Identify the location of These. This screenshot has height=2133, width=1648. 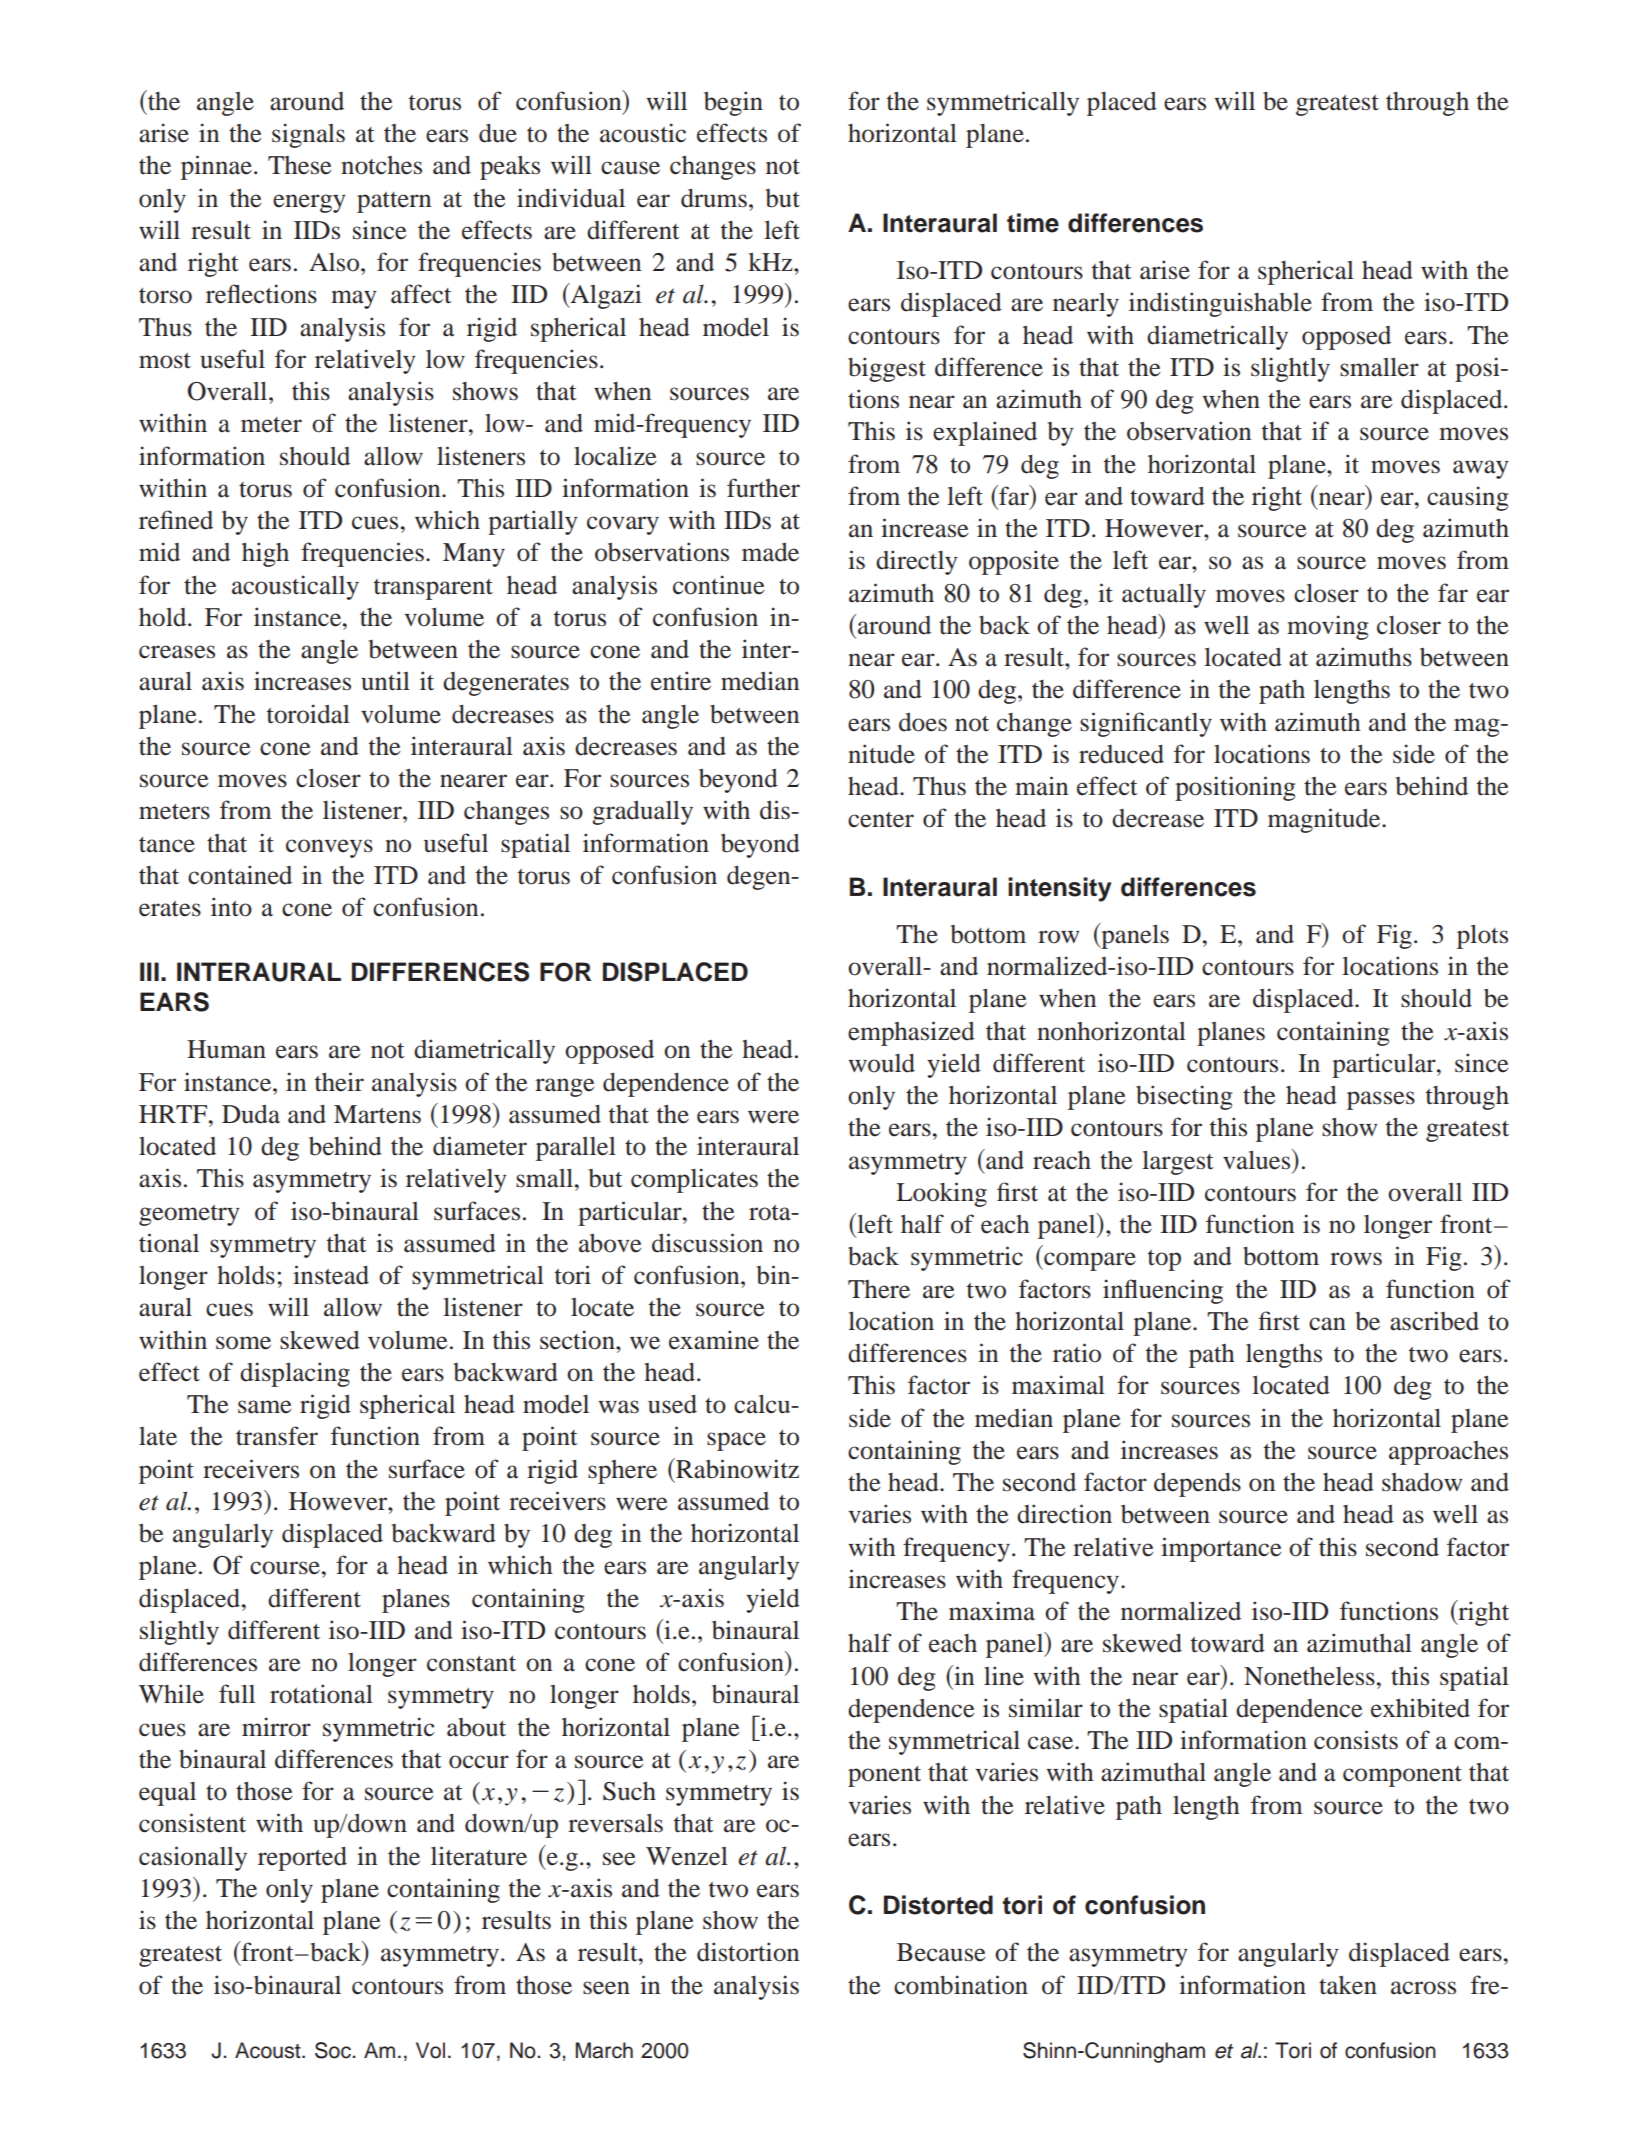
(299, 165).
